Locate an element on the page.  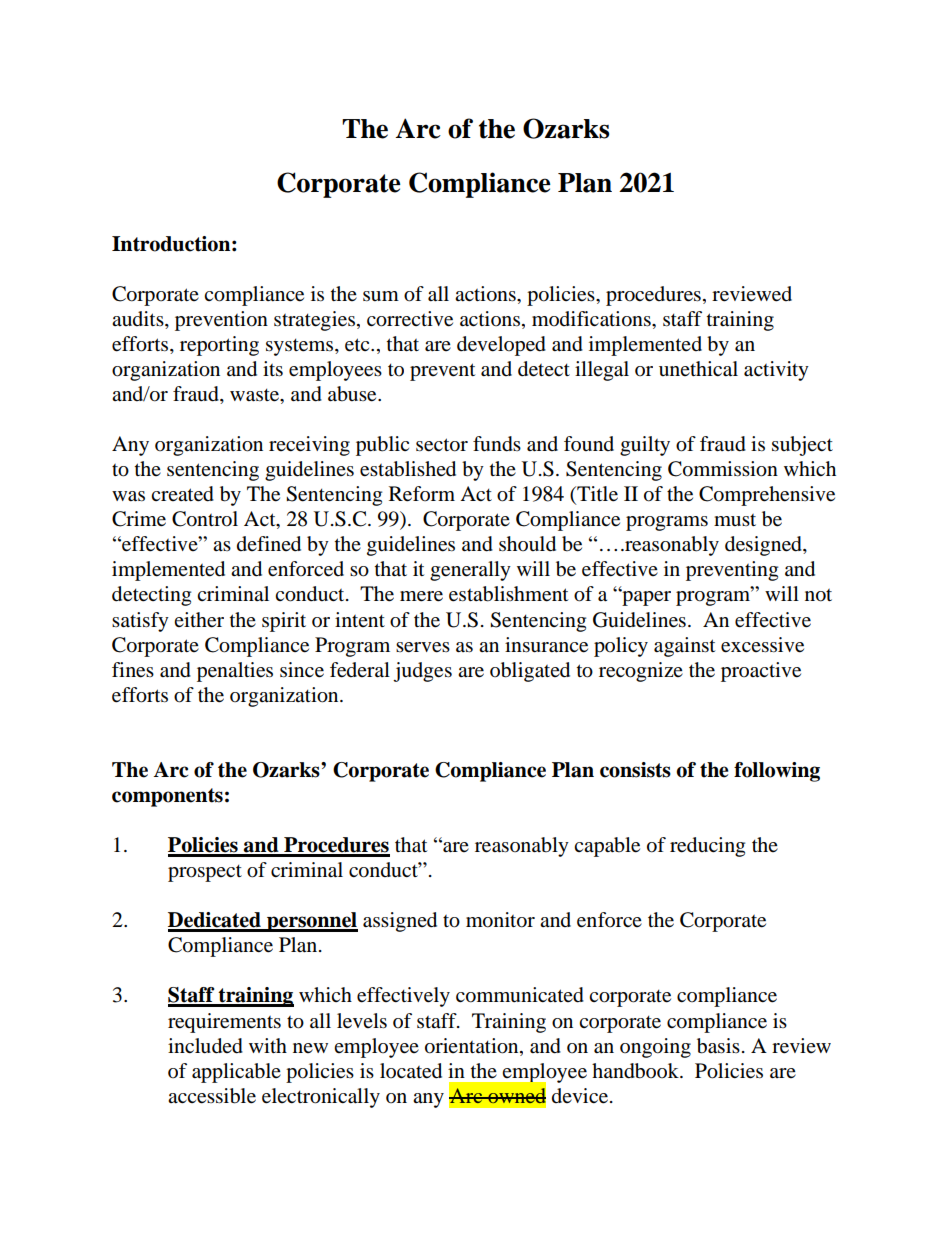
orientation is located at coordinates (473, 1046).
